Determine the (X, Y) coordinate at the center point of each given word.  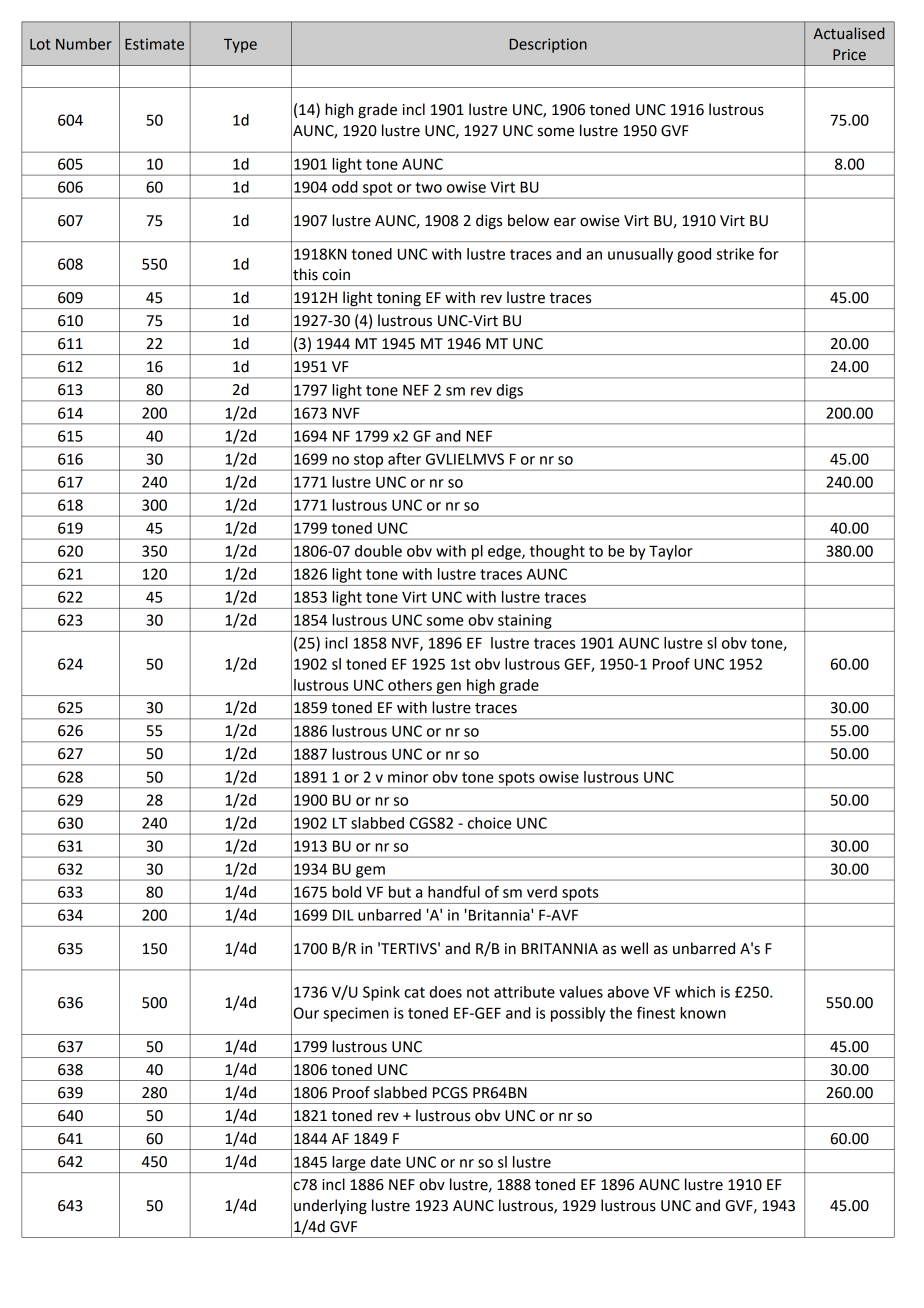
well (634, 948)
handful (454, 891)
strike (735, 254)
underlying (330, 1207)
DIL (343, 915)
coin (336, 275)
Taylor (671, 552)
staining (525, 621)
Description (548, 45)
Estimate (154, 44)
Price (849, 55)
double (378, 551)
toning (398, 300)
